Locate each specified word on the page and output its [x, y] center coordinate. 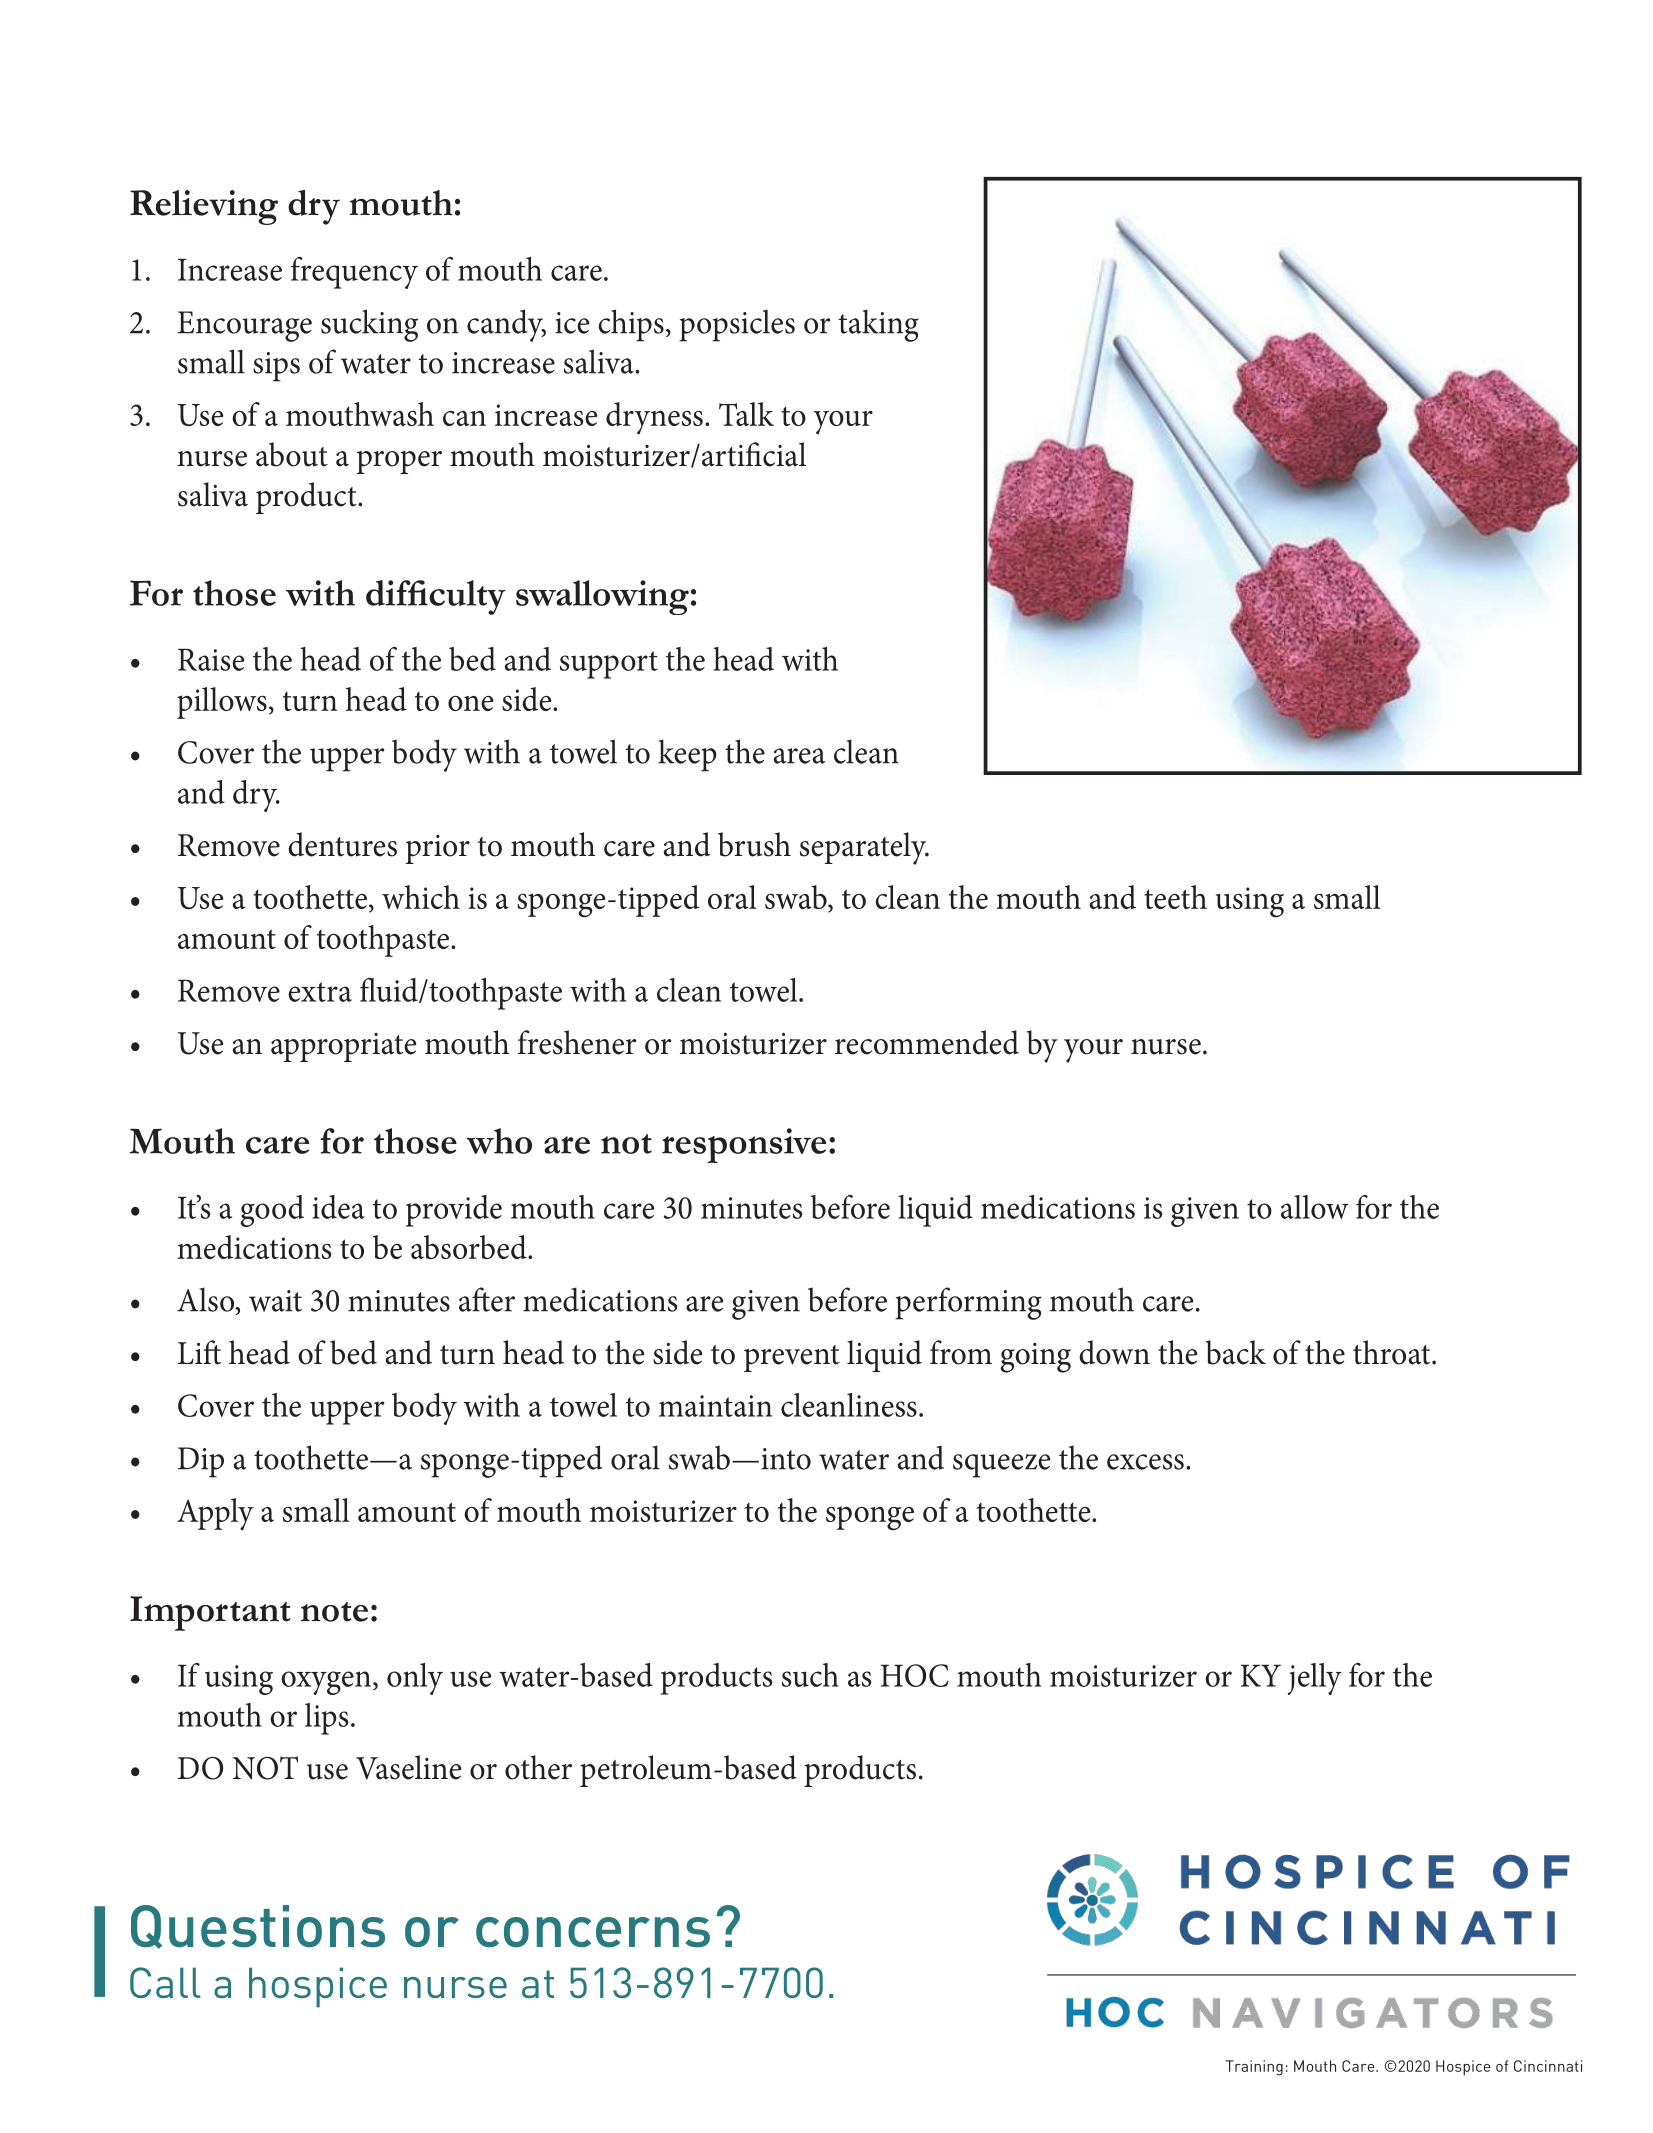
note [334, 1612]
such [810, 1675]
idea [338, 1207]
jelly [1315, 1679]
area [799, 756]
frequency [354, 273]
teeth [1175, 897]
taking [878, 325]
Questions [258, 1927]
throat [1393, 1352]
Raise [211, 660]
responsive [744, 1145]
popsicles [737, 325]
